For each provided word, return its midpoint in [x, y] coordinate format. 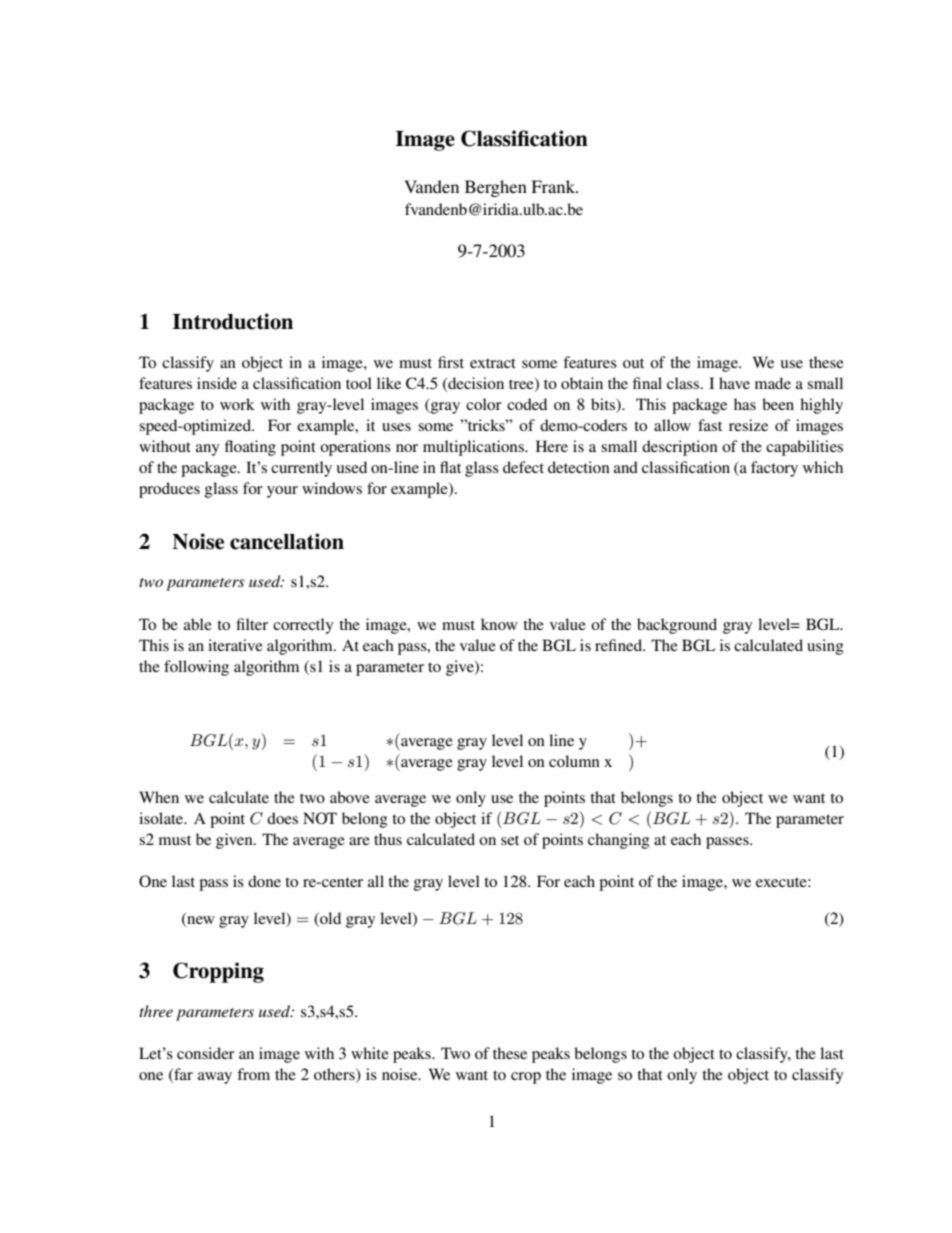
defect [523, 467]
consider [206, 1053]
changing [619, 841]
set [510, 840]
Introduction [233, 321]
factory [774, 469]
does [282, 818]
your [282, 492]
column [574, 761]
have [734, 383]
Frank [554, 186]
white [370, 1053]
